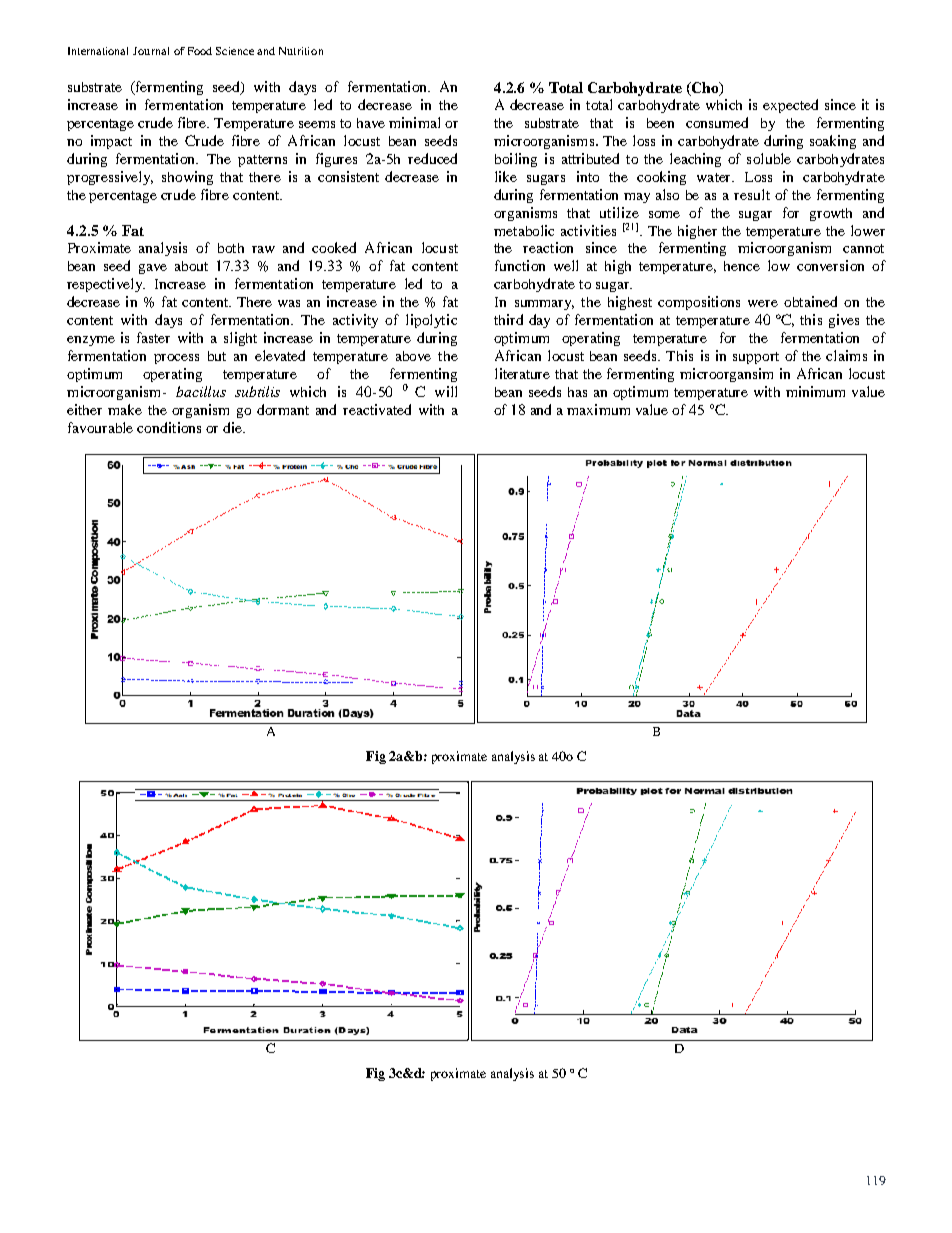 The height and width of the page is (1233, 952). I want to click on reactivated, so click(377, 409).
